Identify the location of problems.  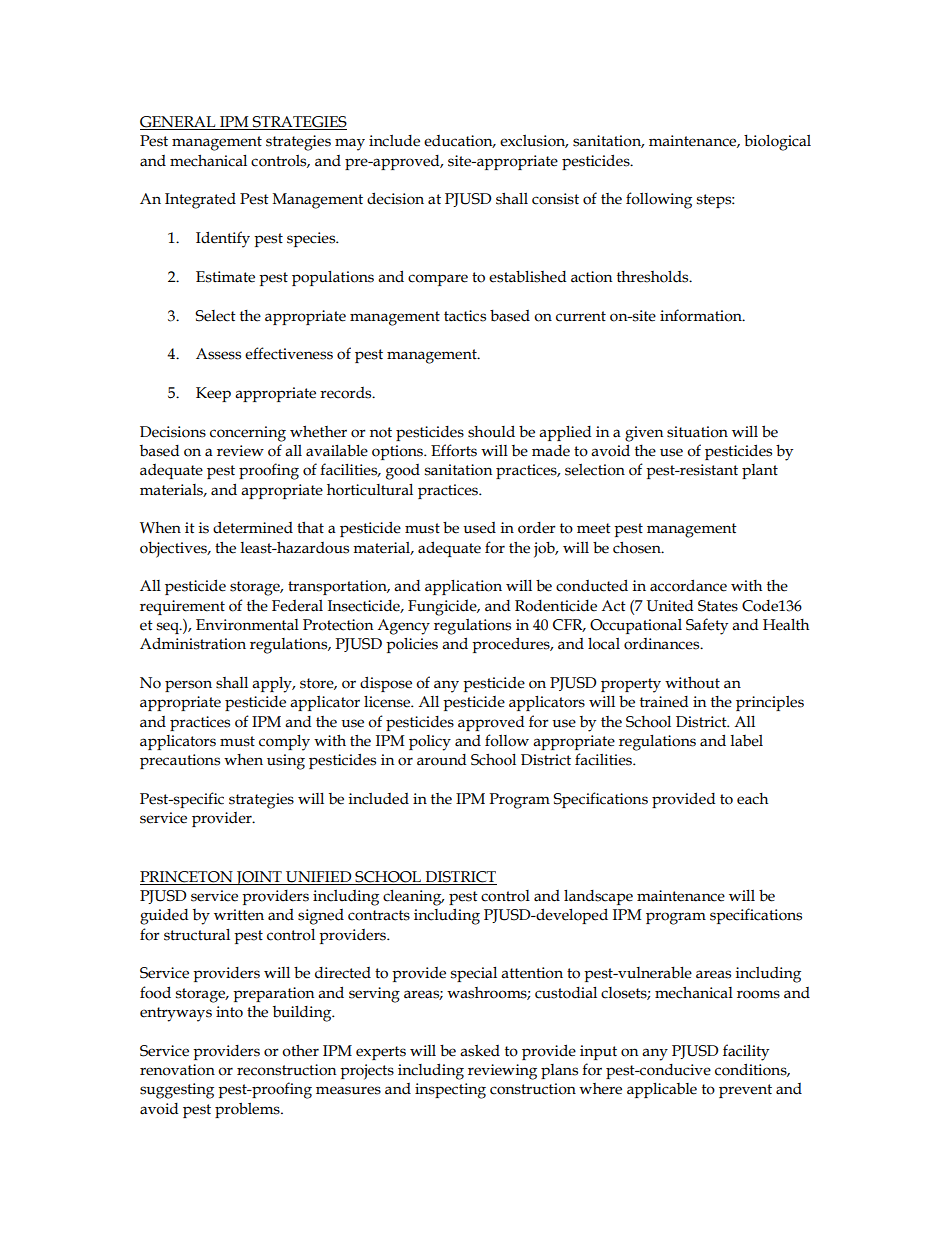
(248, 1110).
